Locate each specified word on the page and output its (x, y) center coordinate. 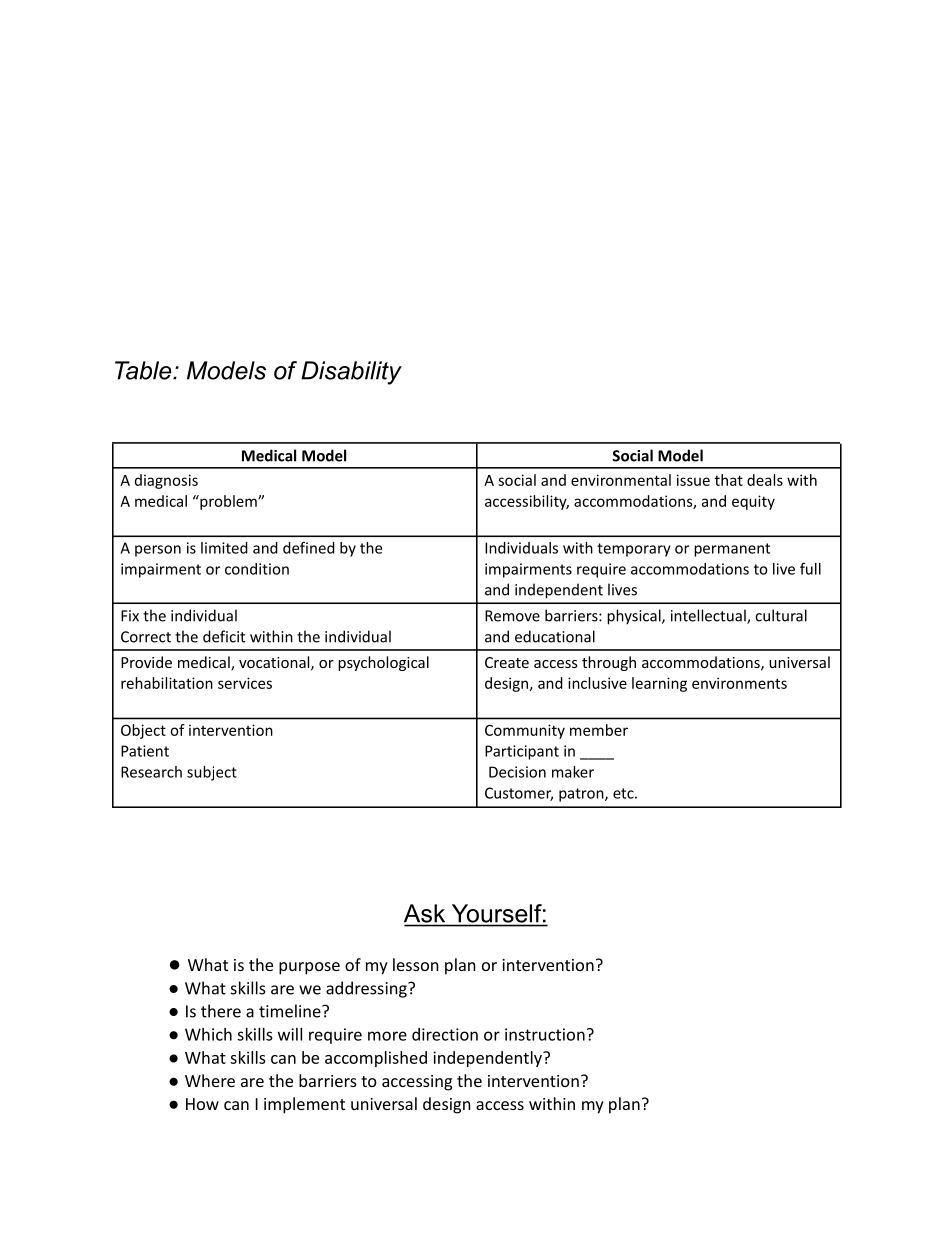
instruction (545, 1034)
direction (445, 1034)
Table (144, 370)
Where (210, 1080)
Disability (351, 373)
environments (739, 683)
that (729, 480)
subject (212, 773)
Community (525, 731)
